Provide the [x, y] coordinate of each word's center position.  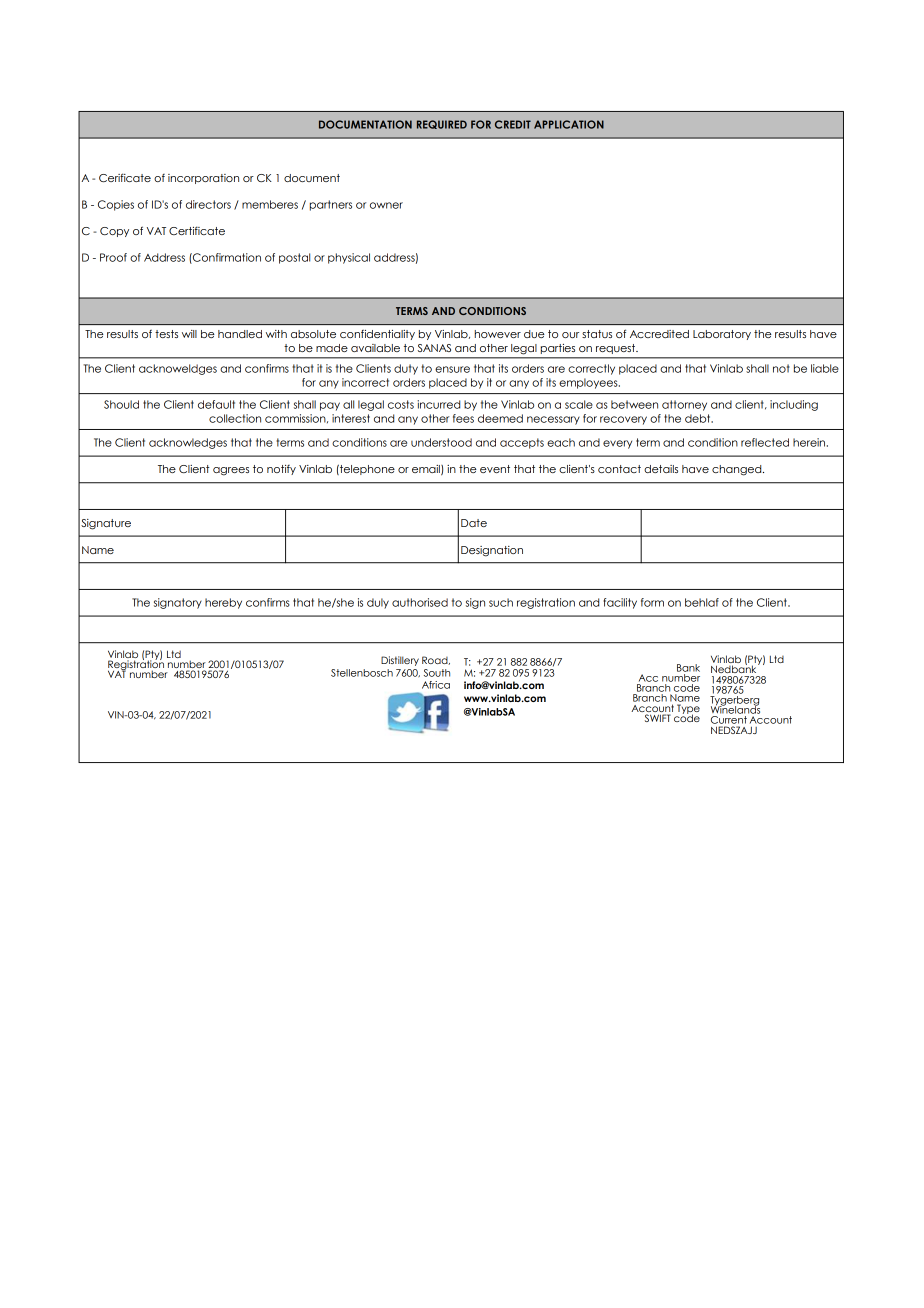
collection [235, 418]
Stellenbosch [362, 673]
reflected [765, 442]
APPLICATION [569, 124]
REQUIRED [442, 124]
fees [463, 418]
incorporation [203, 179]
